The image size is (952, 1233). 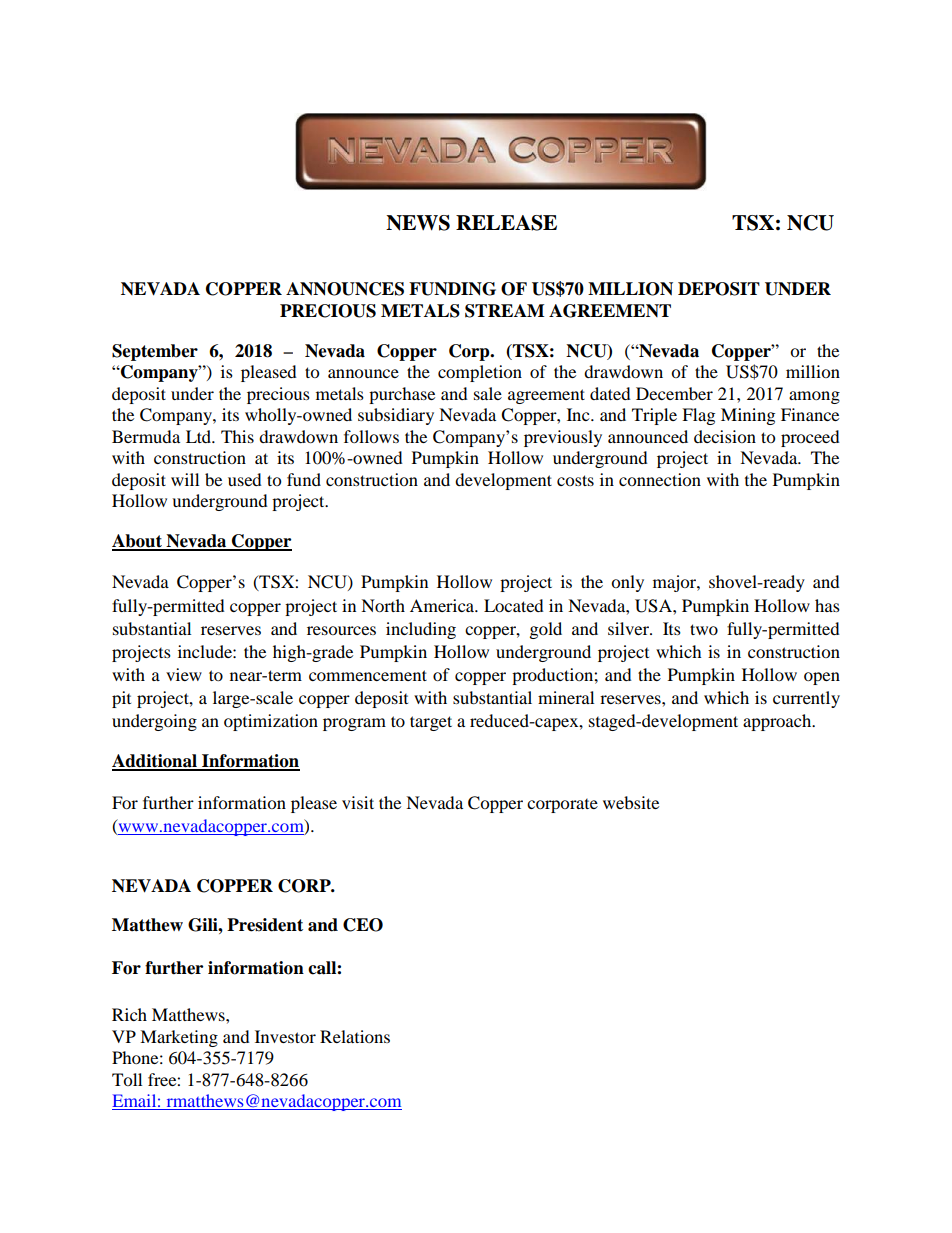 What do you see at coordinates (631, 802) in the screenshot?
I see `website` at bounding box center [631, 802].
